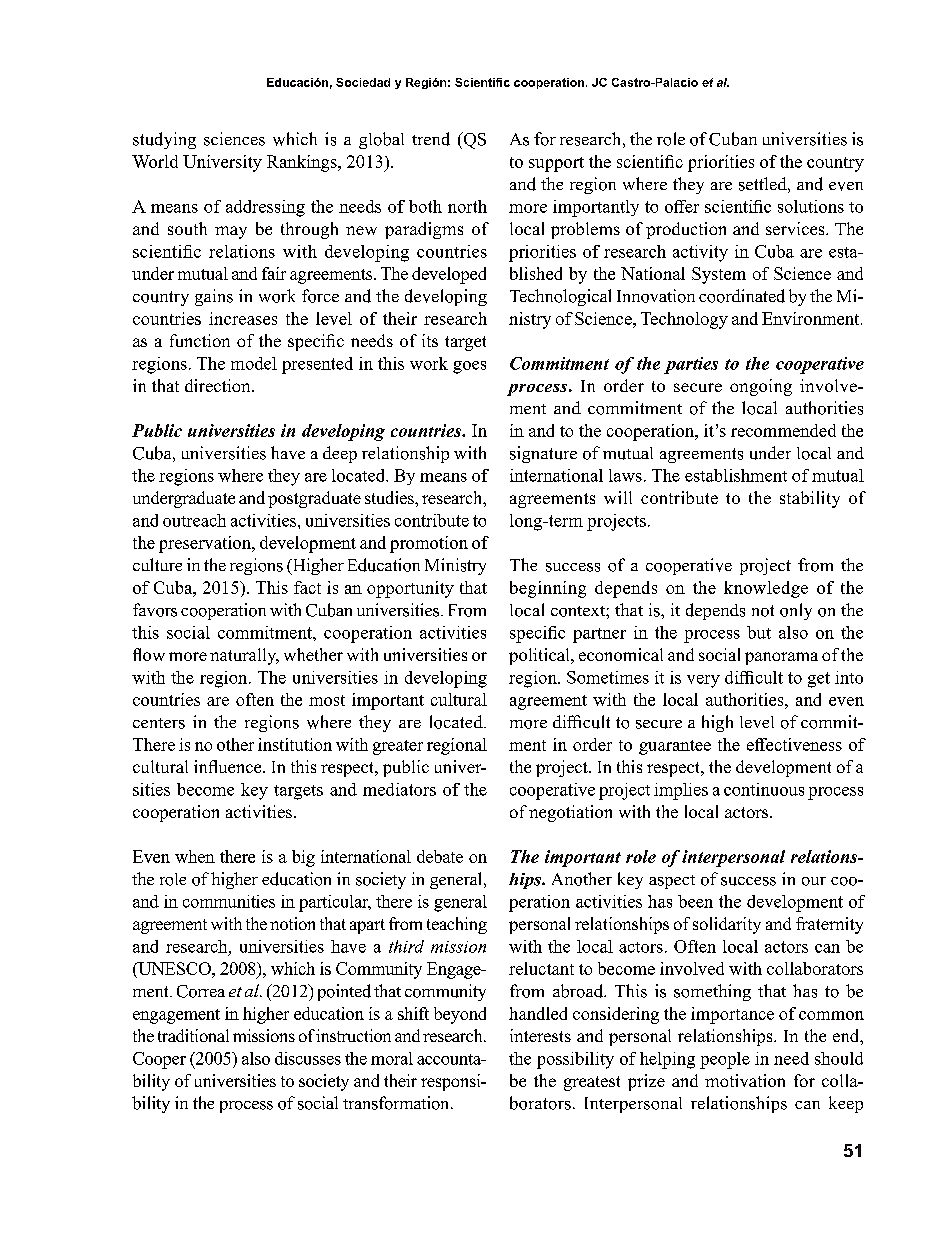  I want to click on signature, so click(543, 454).
